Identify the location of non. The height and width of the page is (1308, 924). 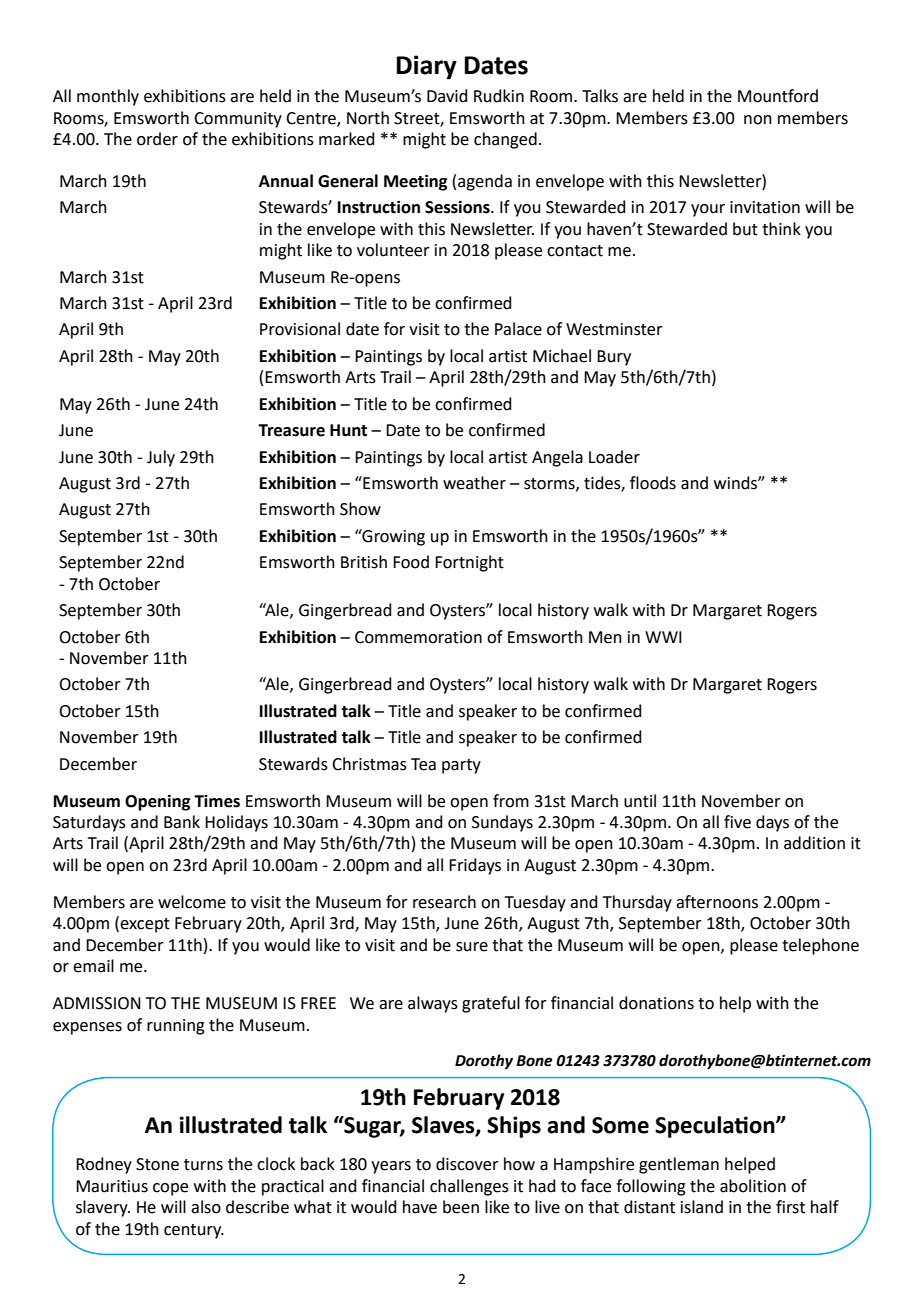
(758, 120).
